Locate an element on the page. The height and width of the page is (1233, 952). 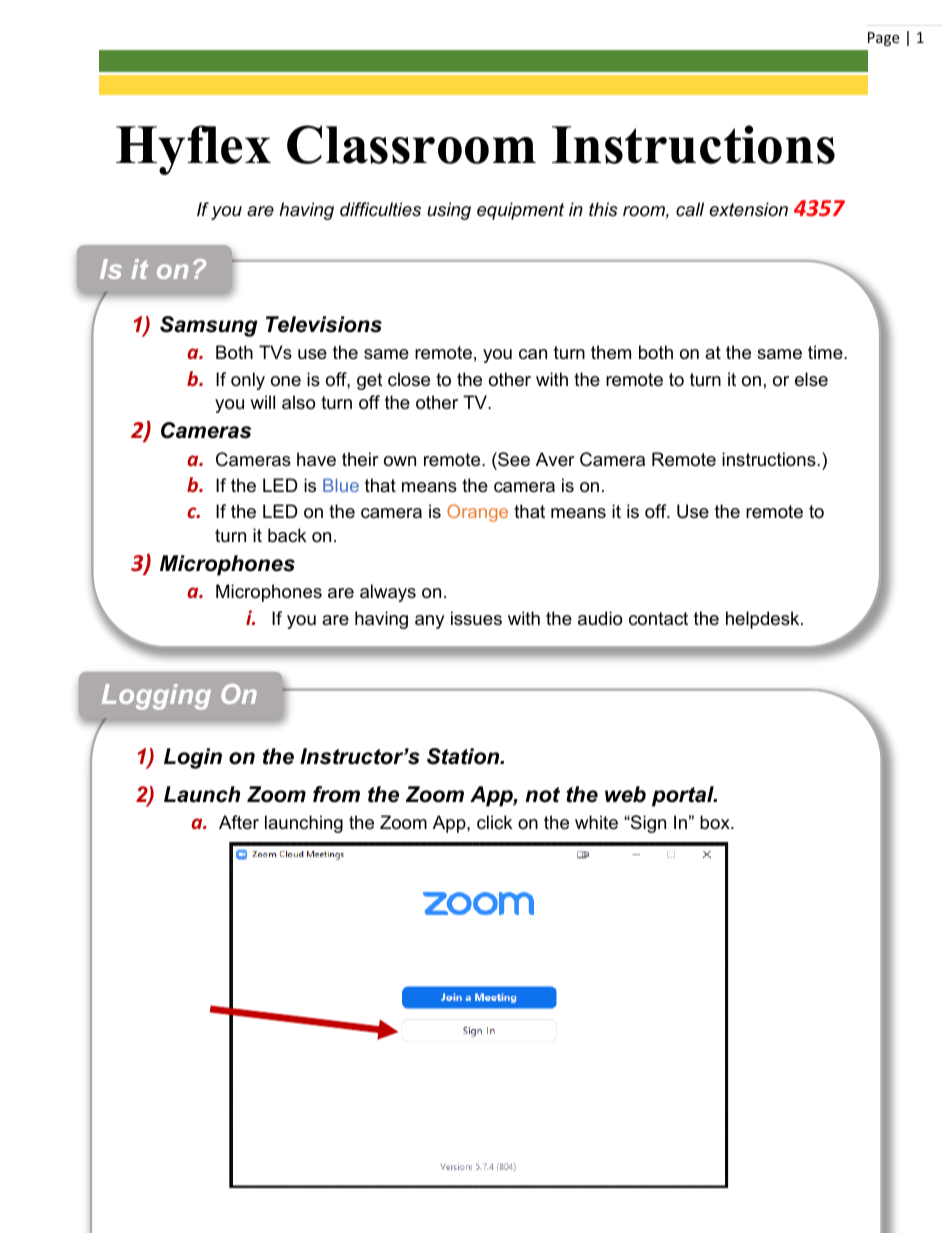
See is located at coordinates (513, 459).
